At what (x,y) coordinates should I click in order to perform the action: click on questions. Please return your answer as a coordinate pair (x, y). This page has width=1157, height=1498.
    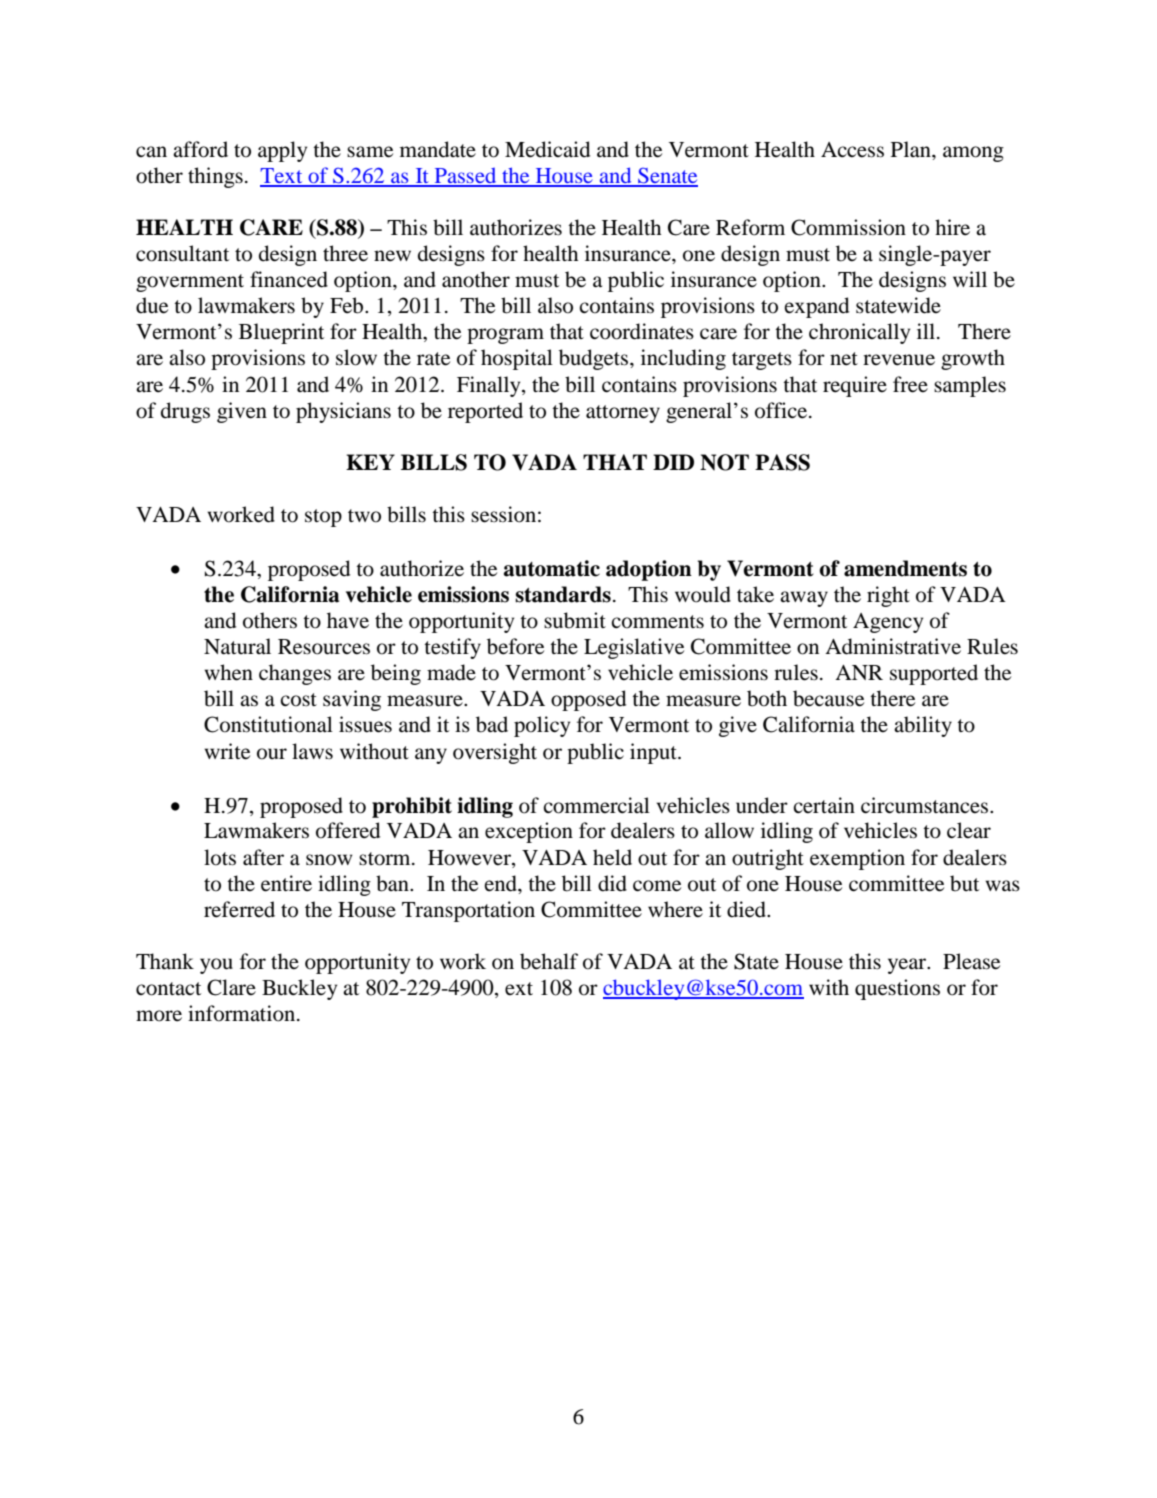
    Looking at the image, I should click on (897, 989).
